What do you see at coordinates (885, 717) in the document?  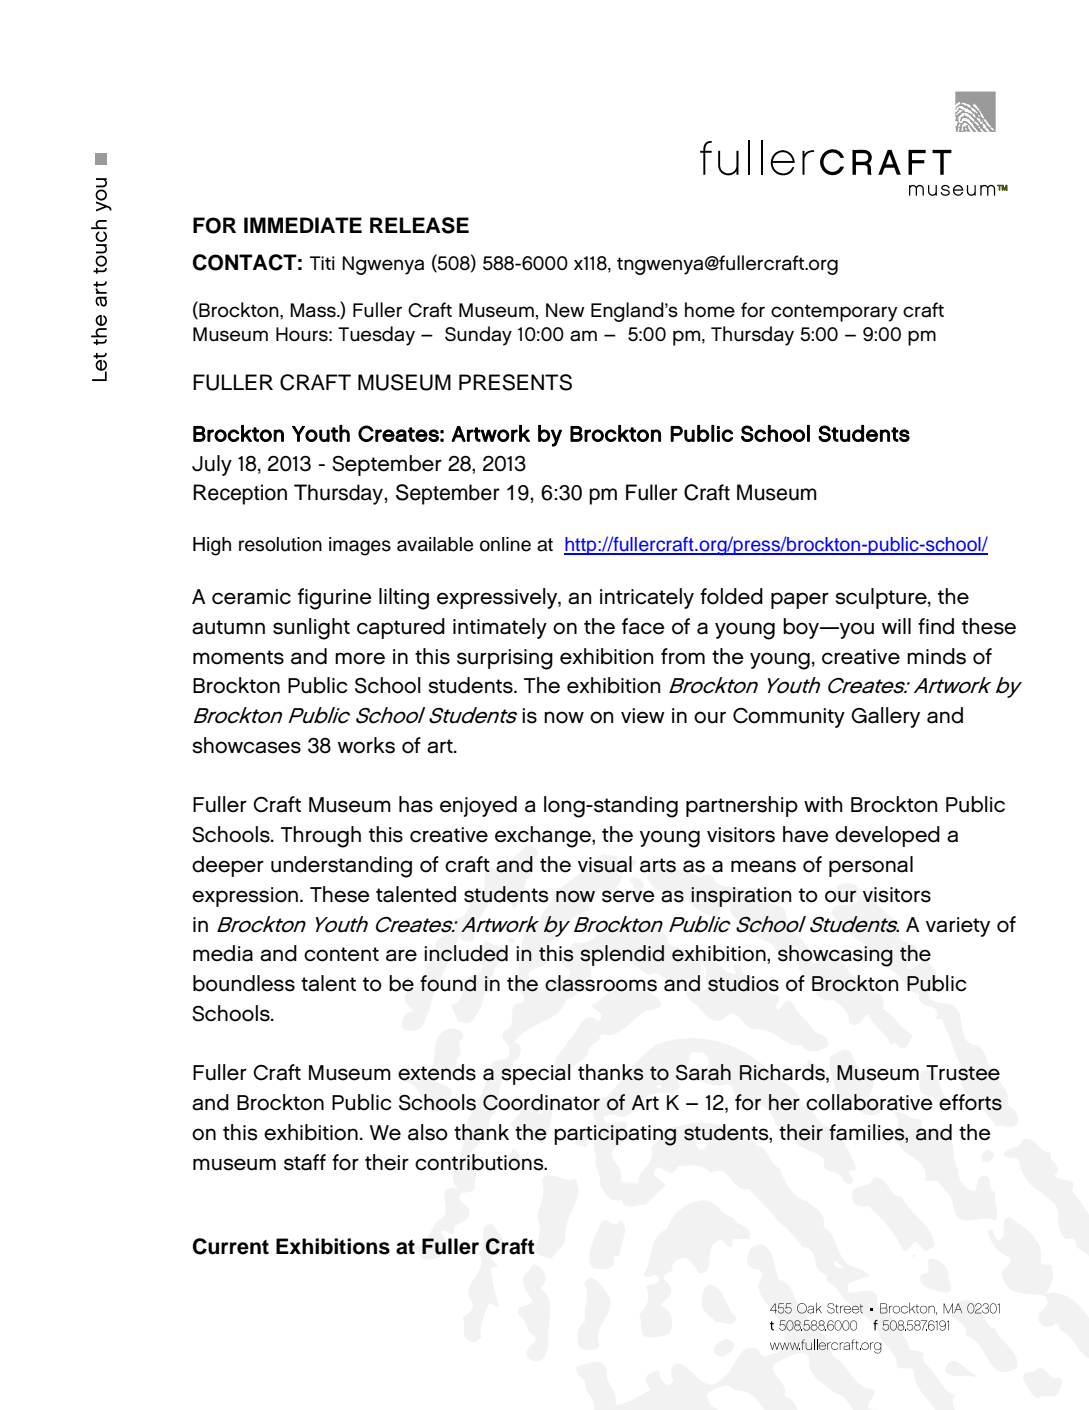 I see `Gallery` at bounding box center [885, 717].
